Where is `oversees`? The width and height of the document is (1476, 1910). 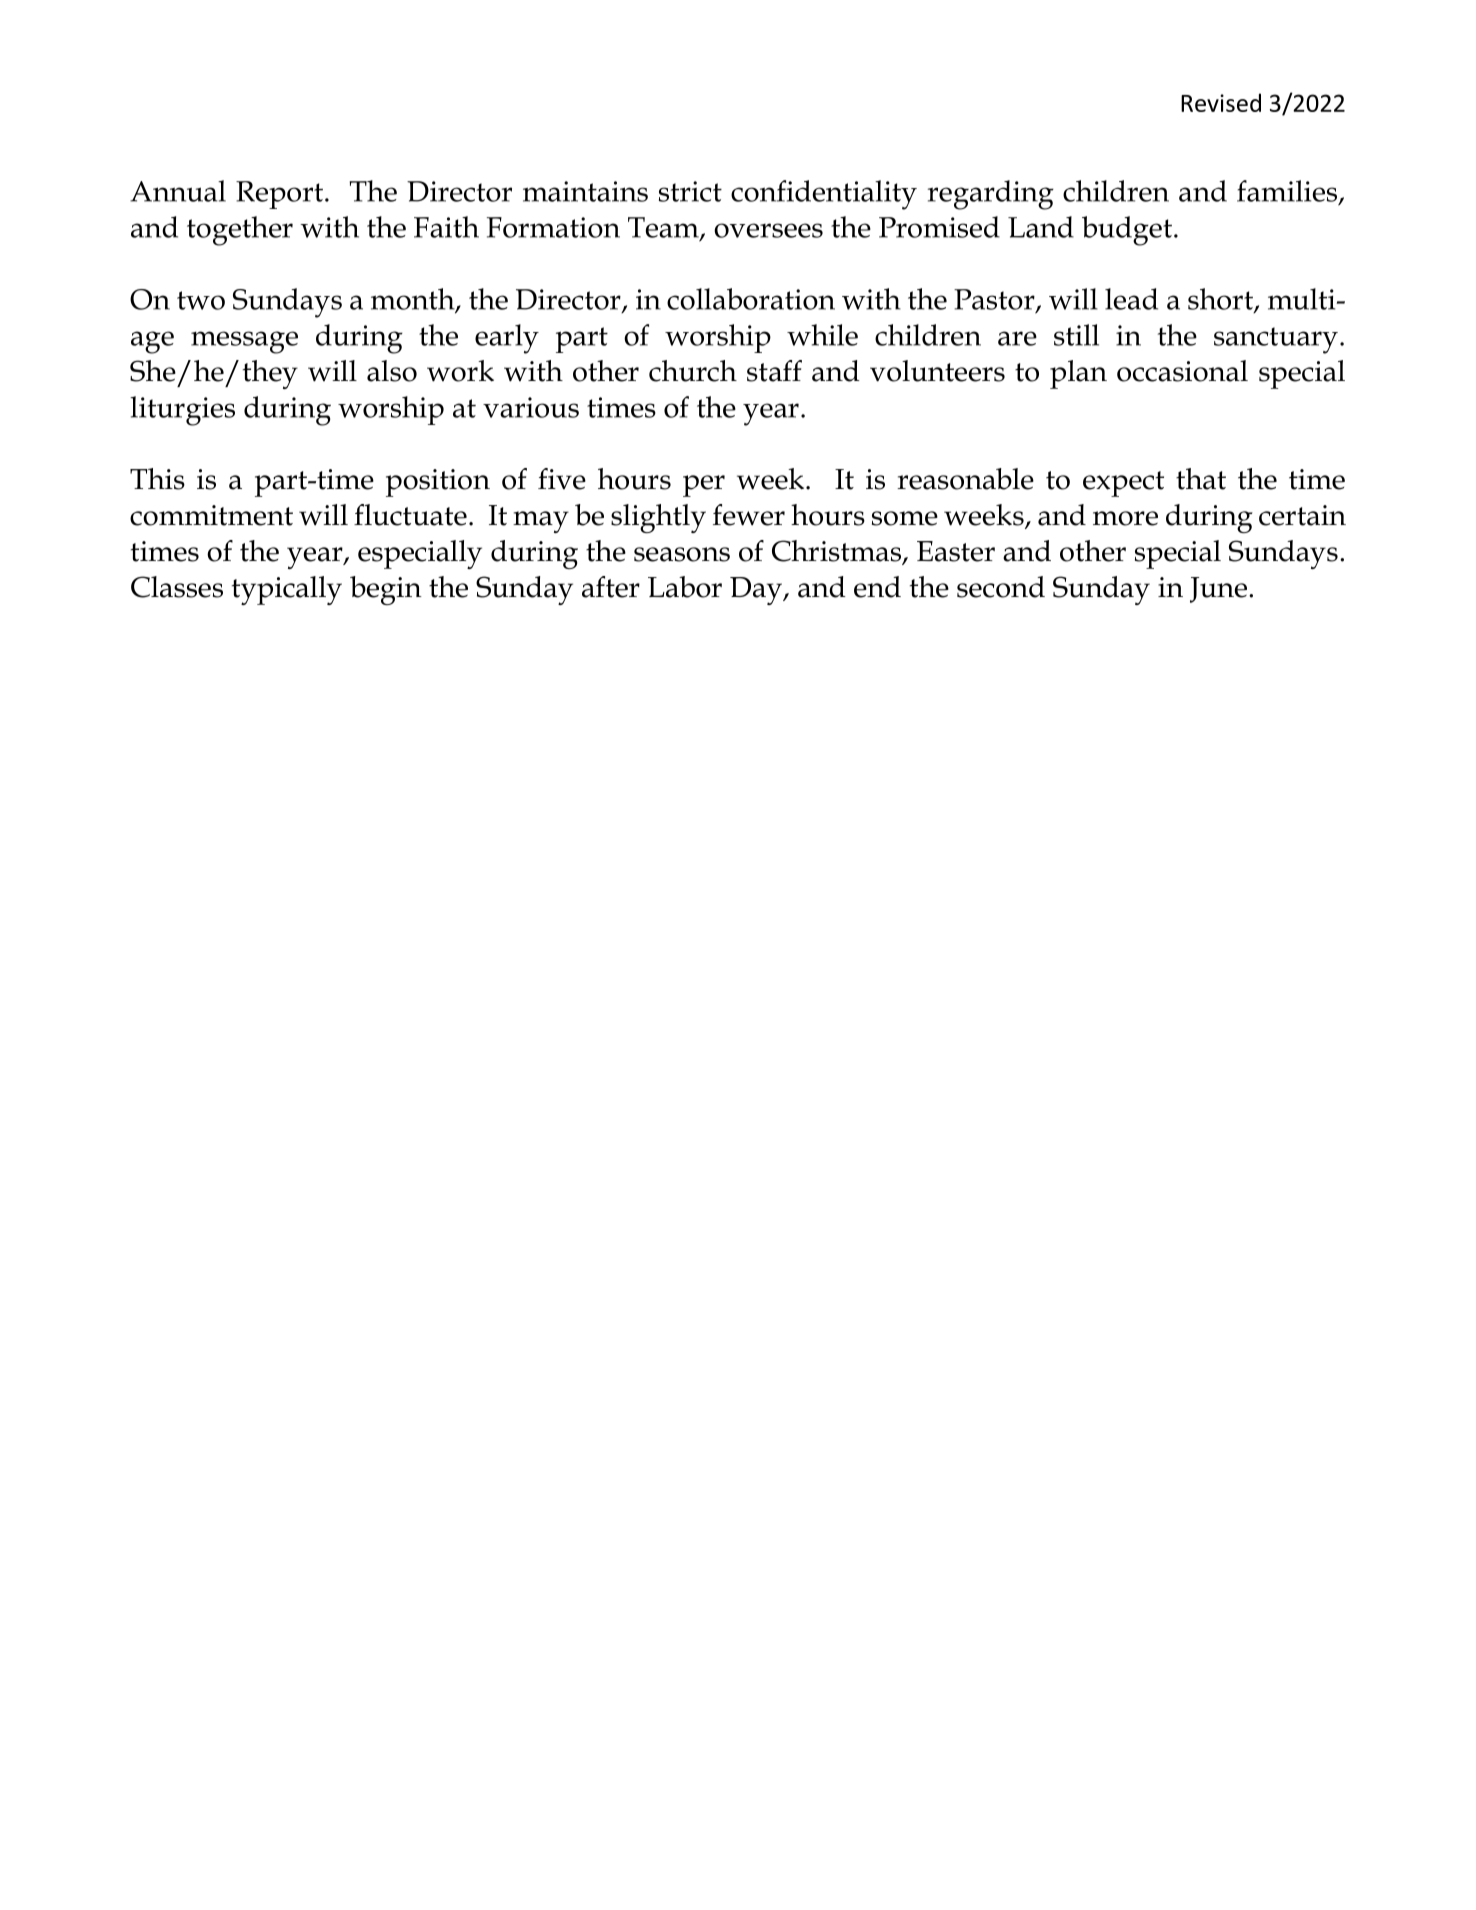
oversees is located at coordinates (768, 230).
